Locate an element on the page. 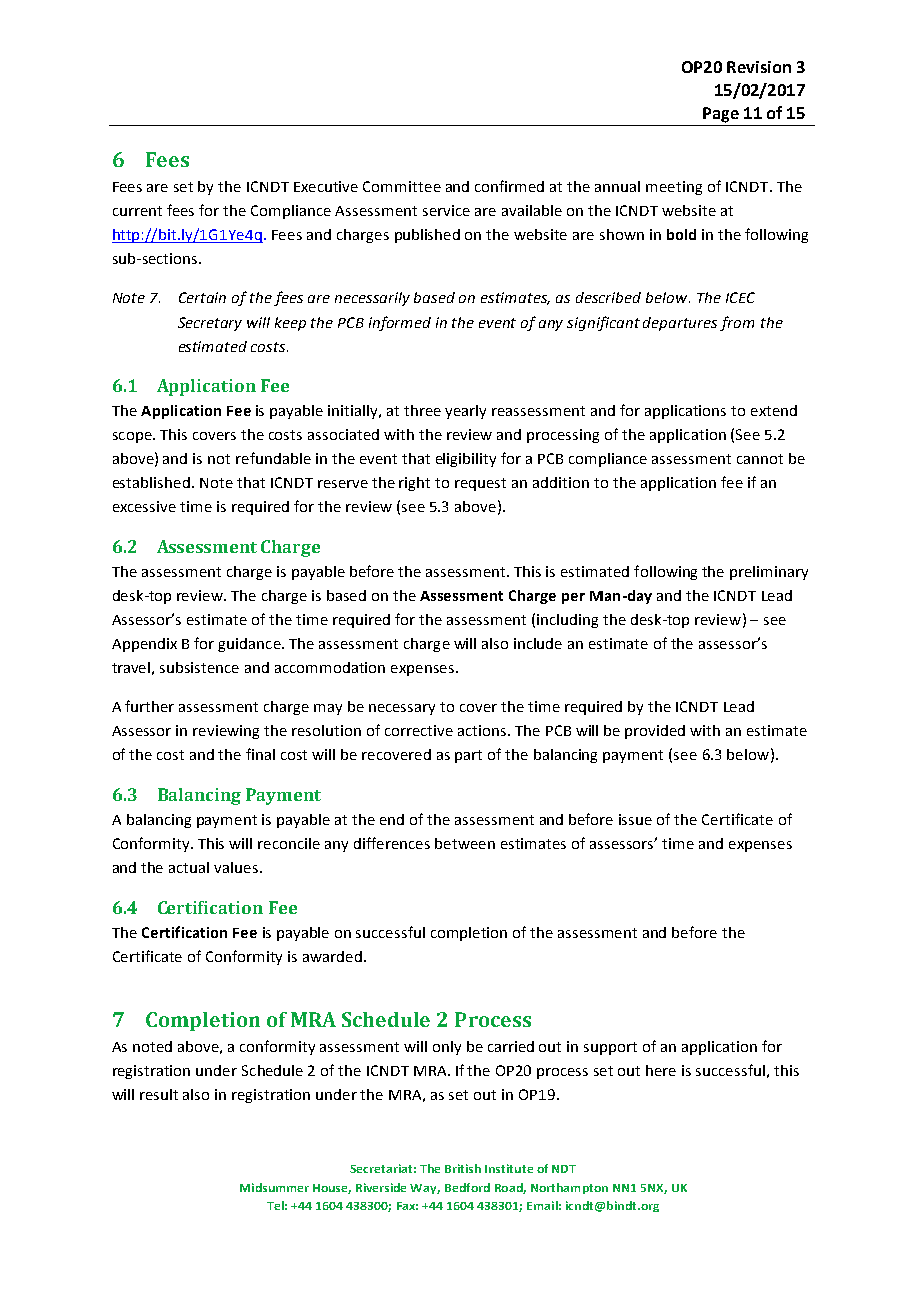  Committee is located at coordinates (402, 186).
